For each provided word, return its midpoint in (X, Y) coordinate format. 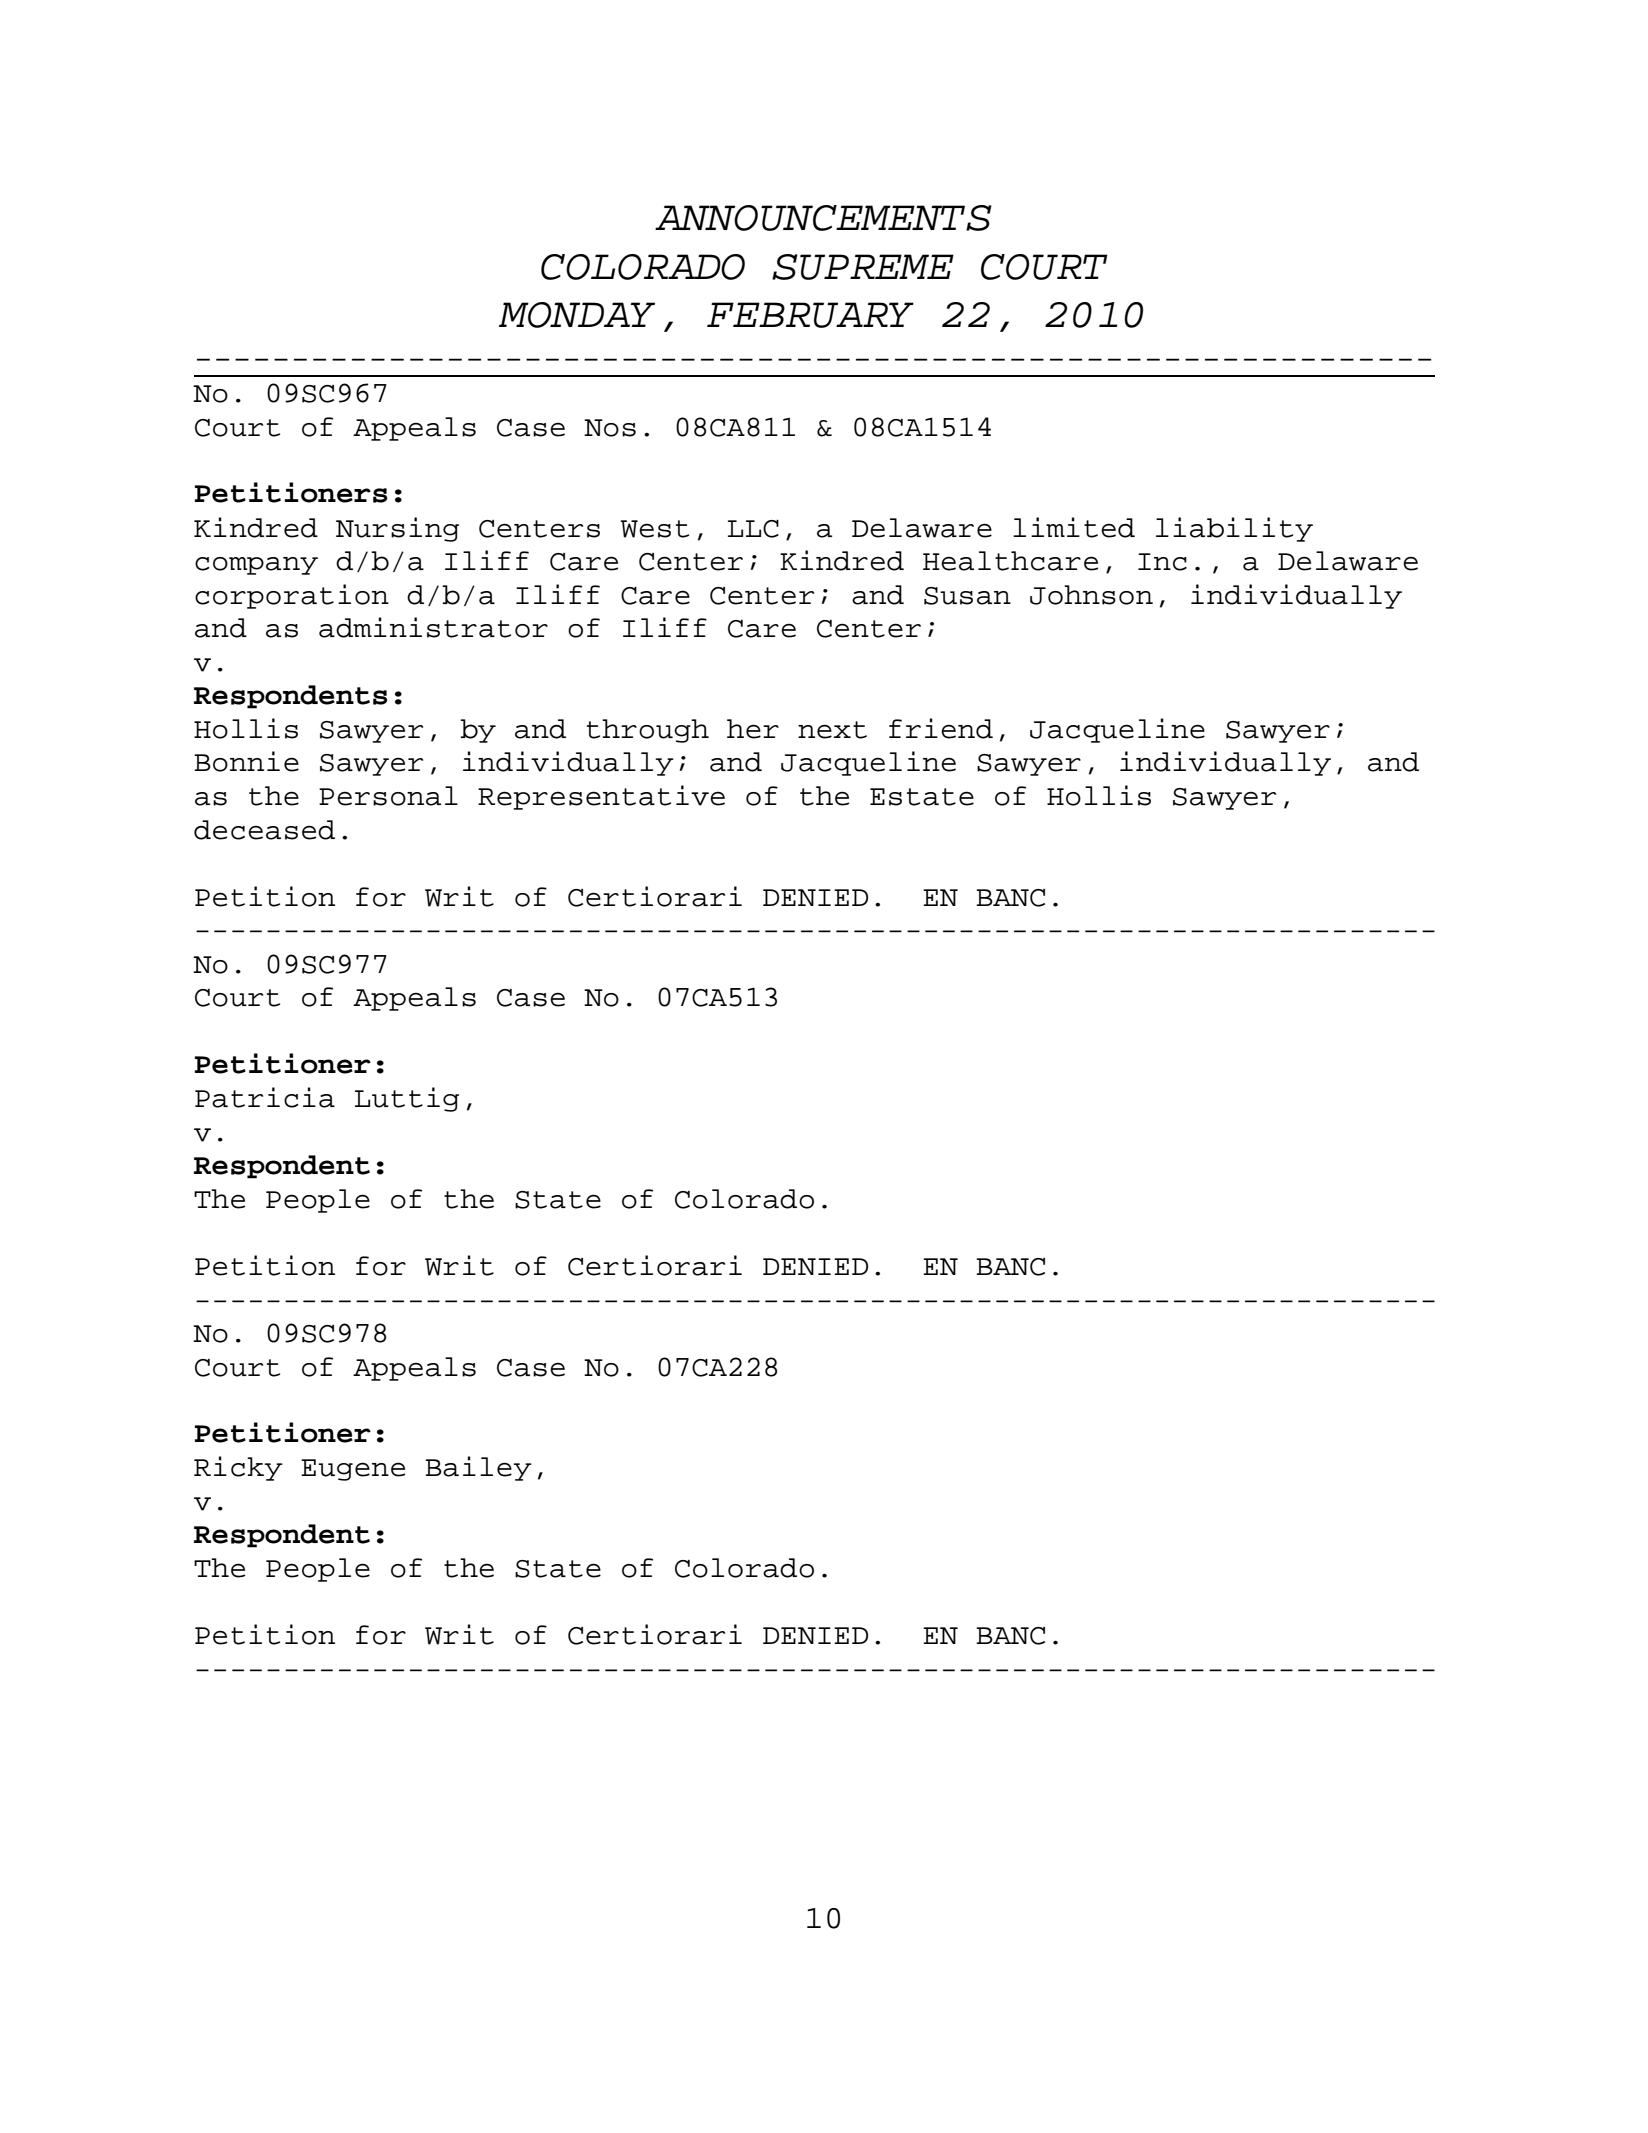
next (832, 730)
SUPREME (863, 267)
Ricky (238, 1468)
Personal (388, 796)
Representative (601, 797)
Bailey (478, 1468)
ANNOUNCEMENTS (823, 218)
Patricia (265, 1097)
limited (1074, 527)
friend (941, 728)
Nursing (397, 529)
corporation (292, 596)
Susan (967, 596)
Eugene (353, 1470)
